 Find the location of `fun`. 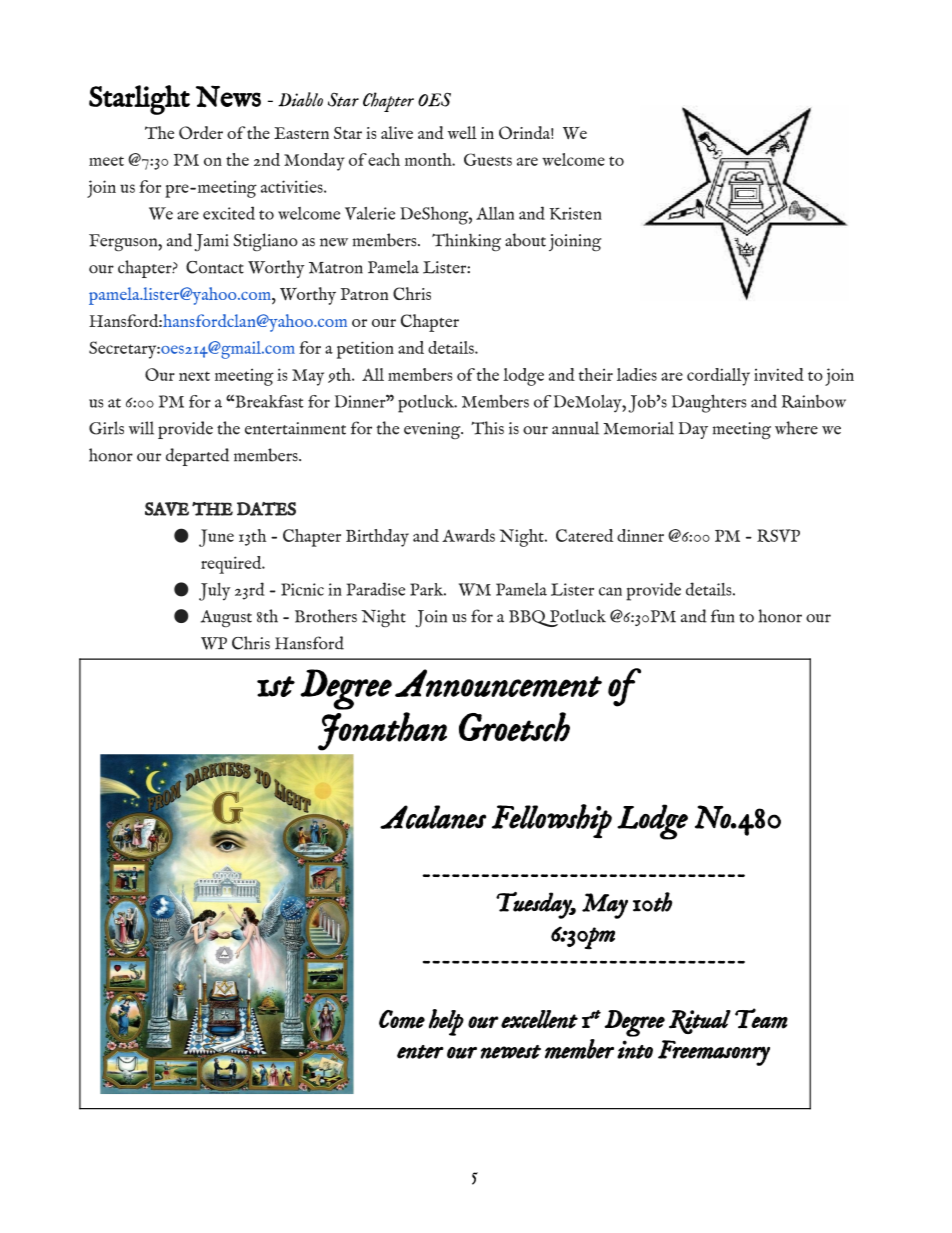

fun is located at coordinates (722, 616).
